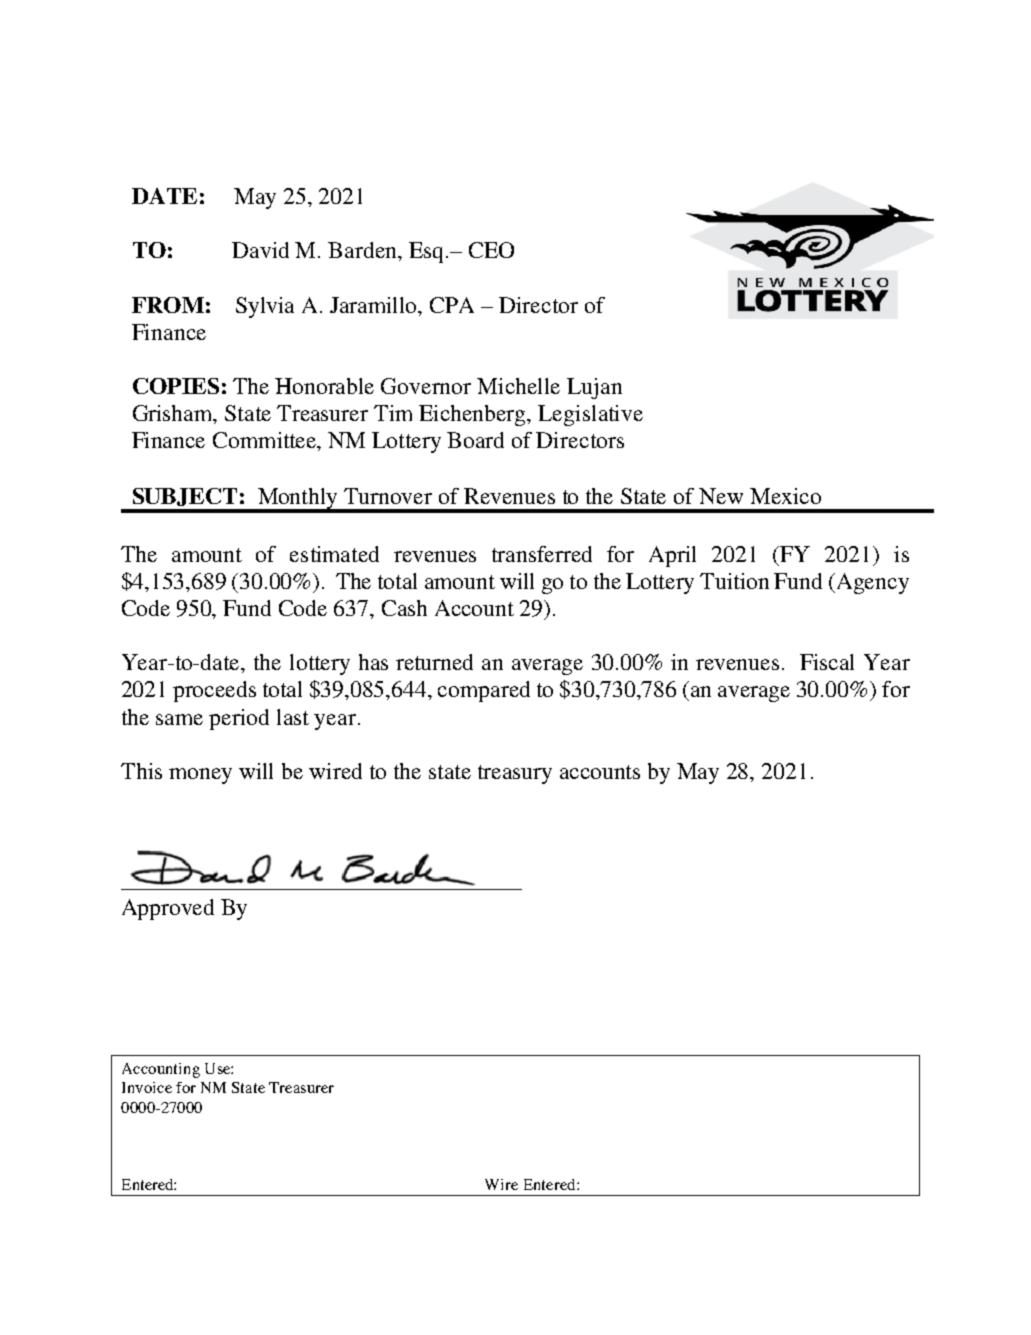 This page has height=1335, width=1031. I want to click on returned, so click(434, 662).
